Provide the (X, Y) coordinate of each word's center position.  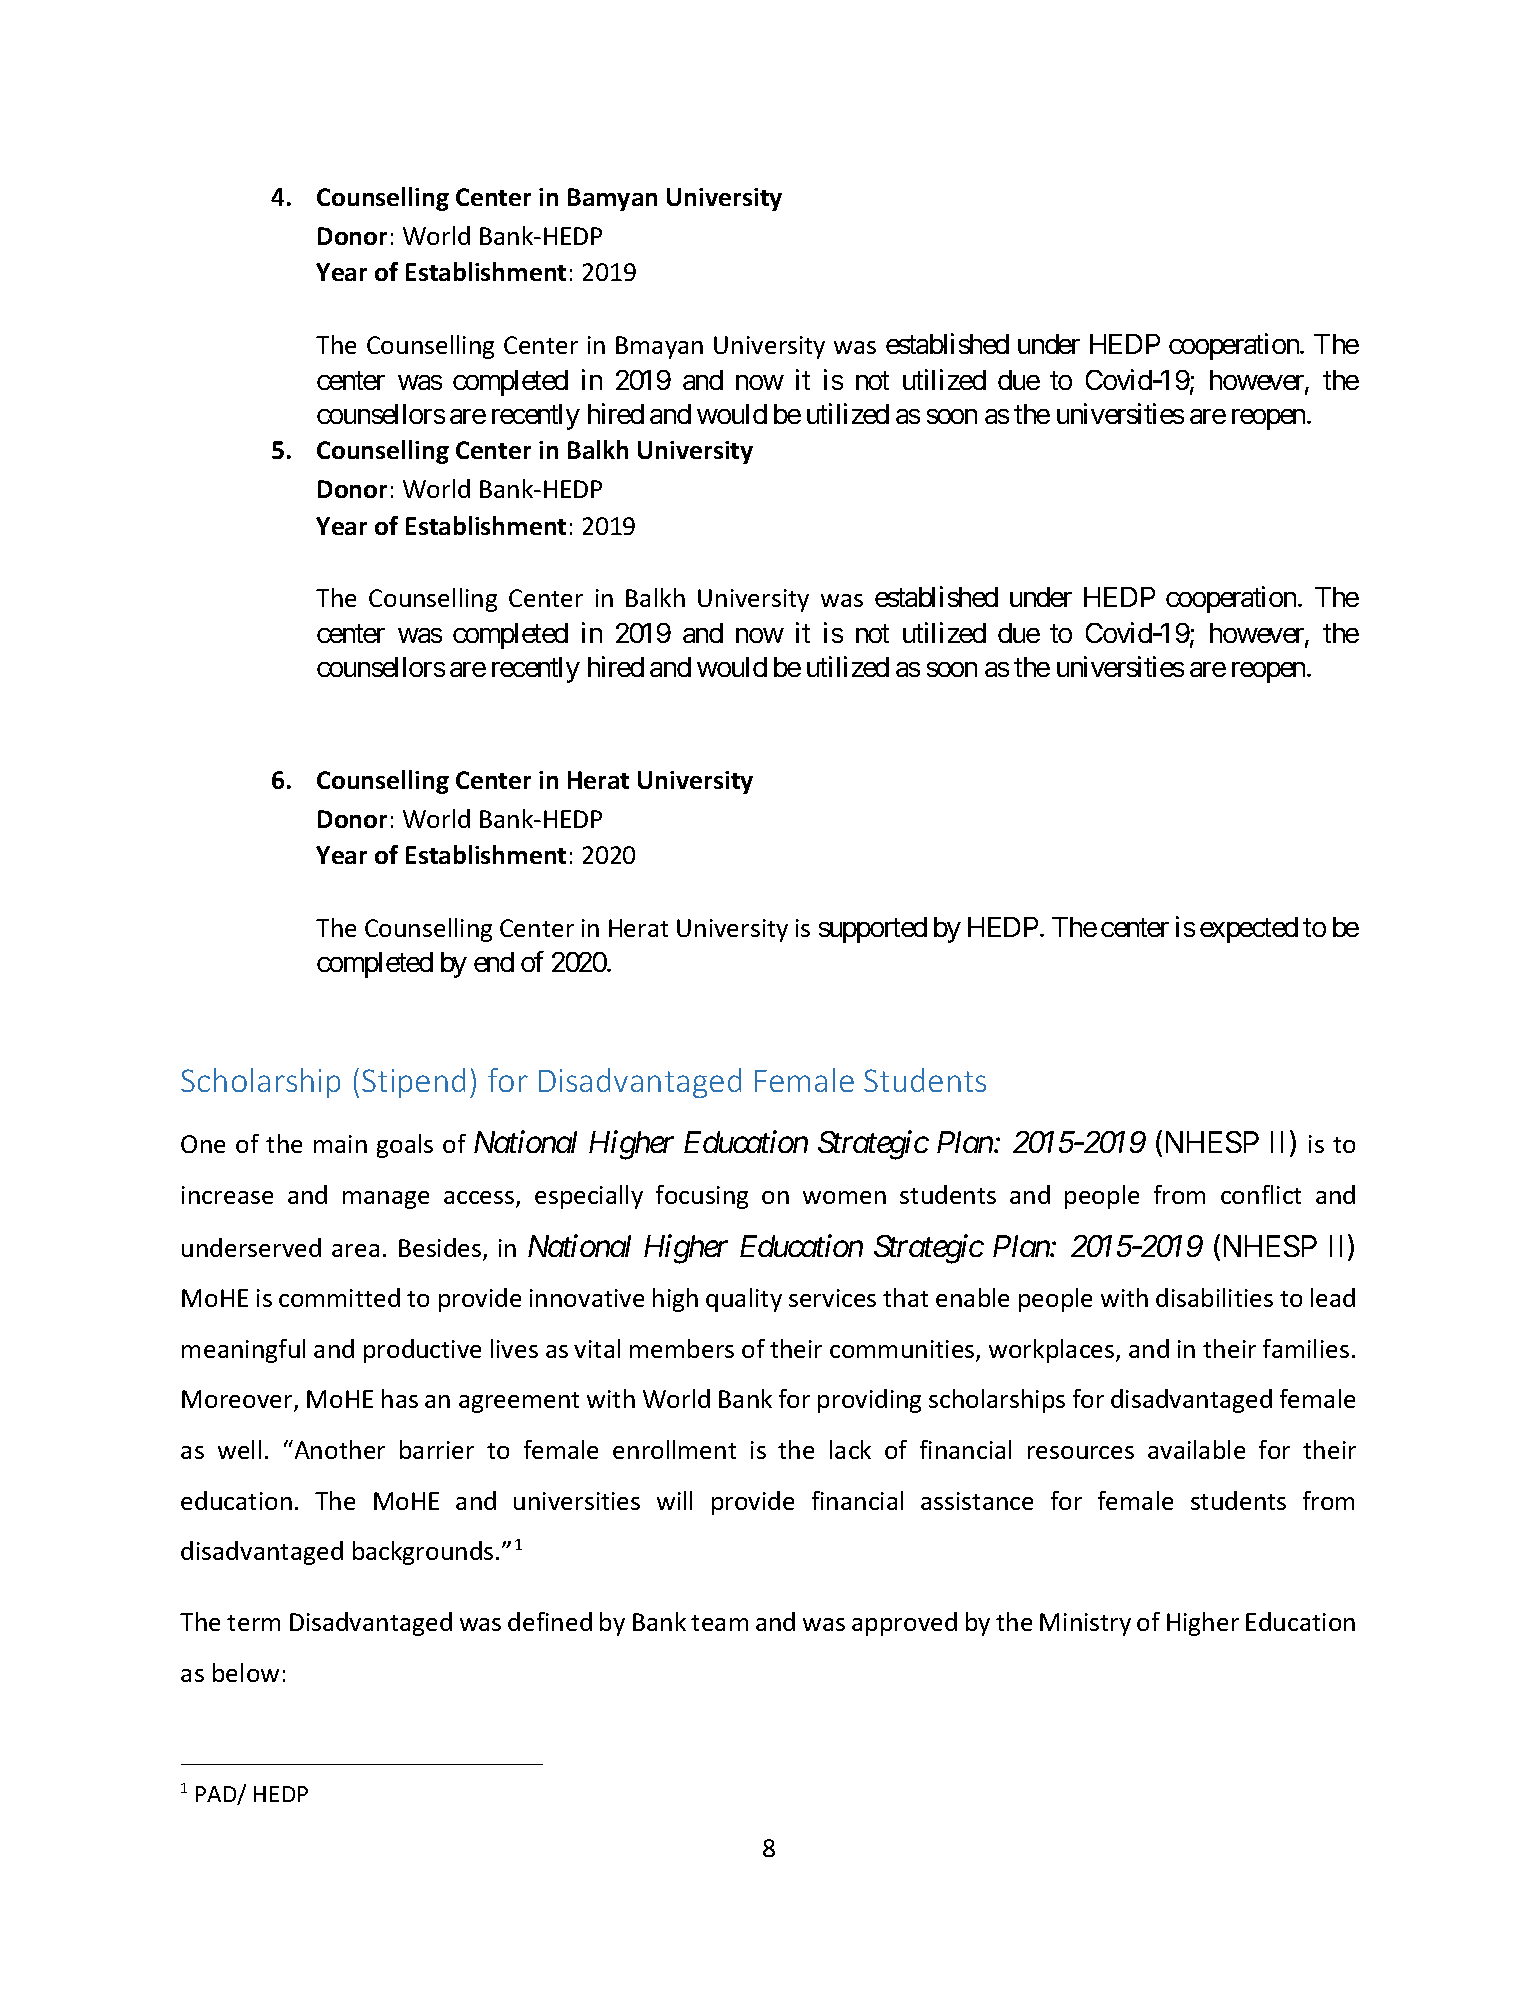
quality (744, 1300)
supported (873, 930)
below (246, 1672)
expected (1249, 930)
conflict (1261, 1194)
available (1196, 1449)
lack (850, 1449)
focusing (702, 1197)
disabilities (1214, 1297)
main (340, 1144)
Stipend (413, 1083)
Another (338, 1449)
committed (339, 1297)
